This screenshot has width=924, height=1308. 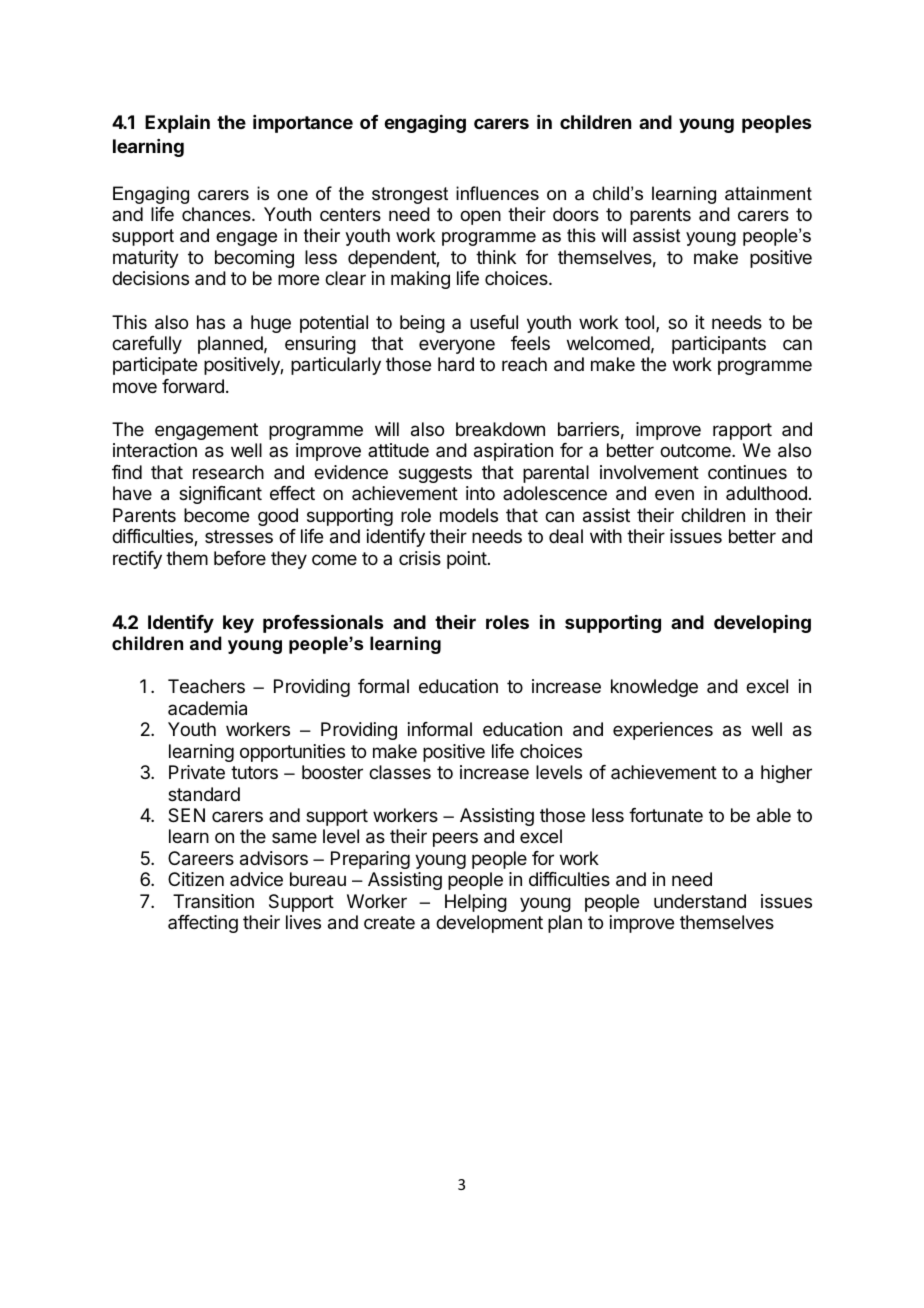 I want to click on participants, so click(x=719, y=345).
